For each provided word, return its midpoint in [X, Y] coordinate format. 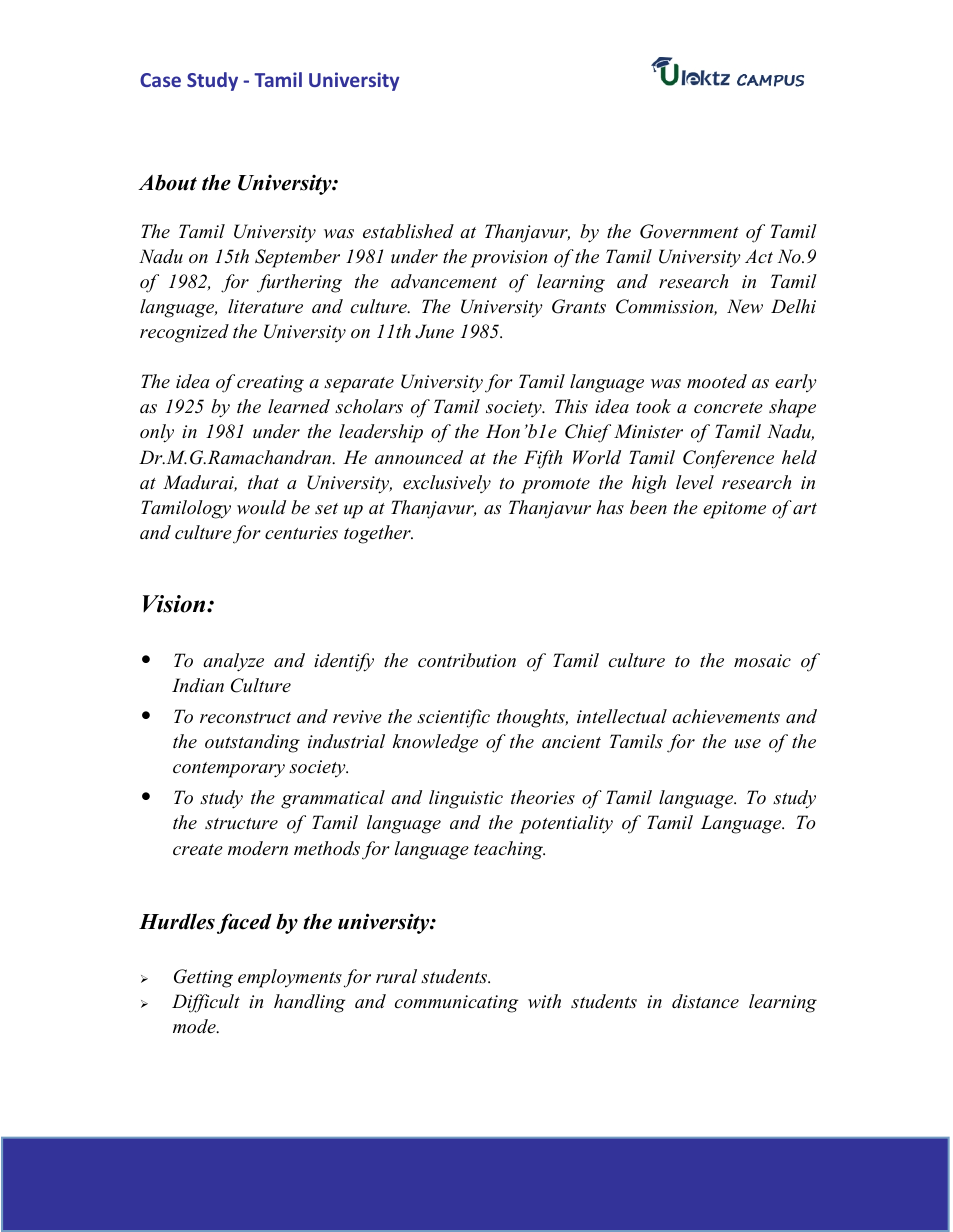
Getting [203, 978]
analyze [233, 662]
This [571, 406]
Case [160, 80]
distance [705, 1001]
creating [270, 384]
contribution [467, 660]
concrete [728, 408]
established [408, 231]
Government [689, 231]
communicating [456, 1004]
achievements [726, 716]
